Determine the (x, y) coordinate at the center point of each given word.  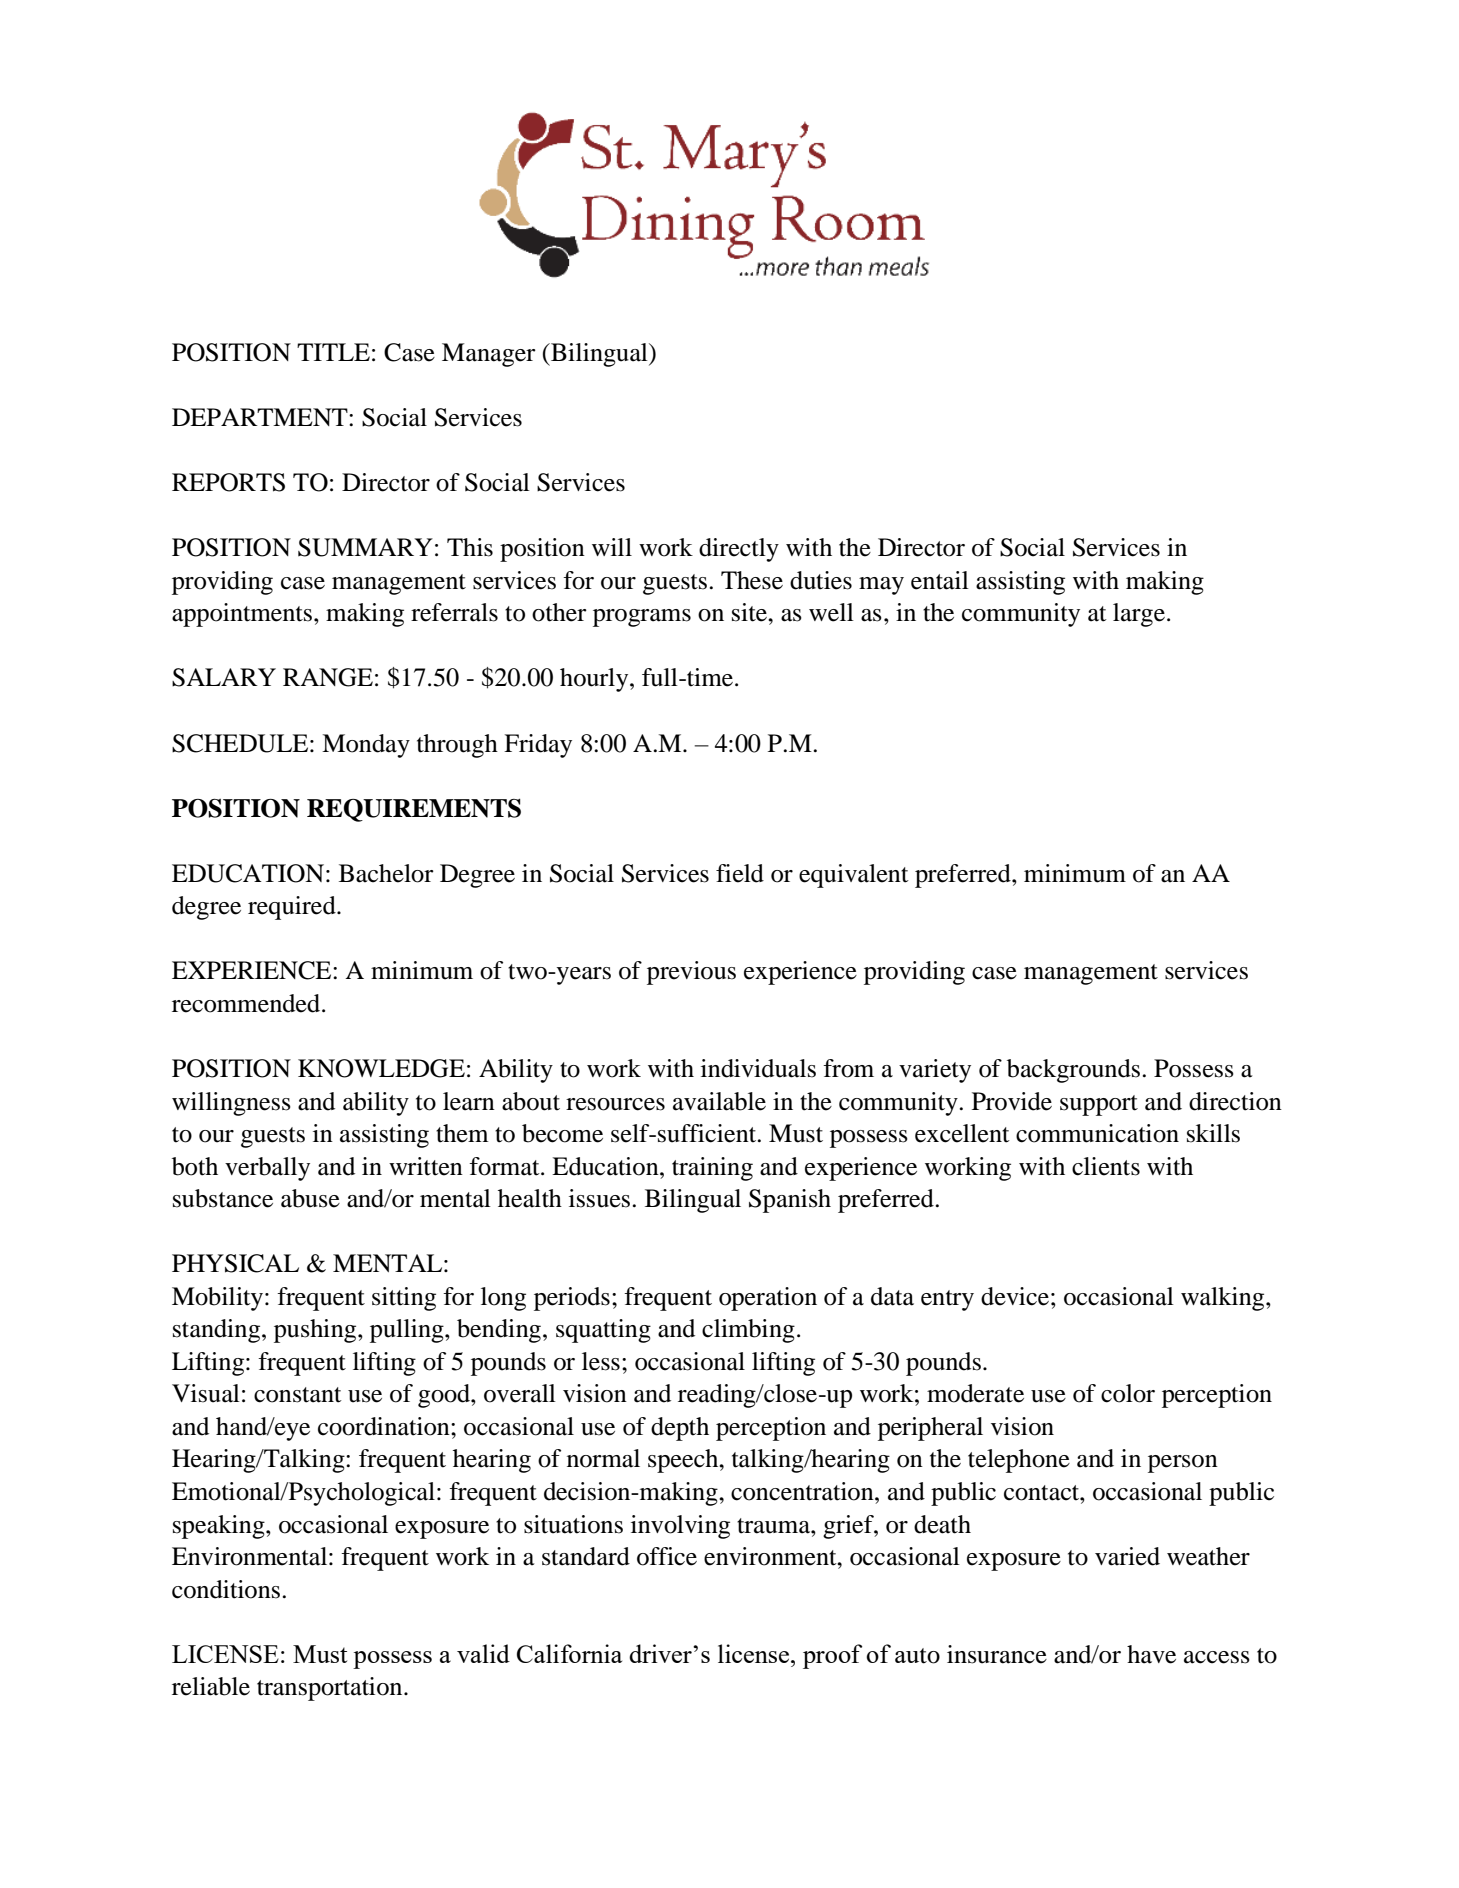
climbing (748, 1331)
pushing (316, 1331)
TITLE (333, 352)
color (1128, 1393)
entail (940, 580)
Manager (489, 355)
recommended (247, 1003)
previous (691, 973)
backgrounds (1073, 1071)
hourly (595, 680)
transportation (331, 1689)
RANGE (328, 677)
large (1139, 615)
